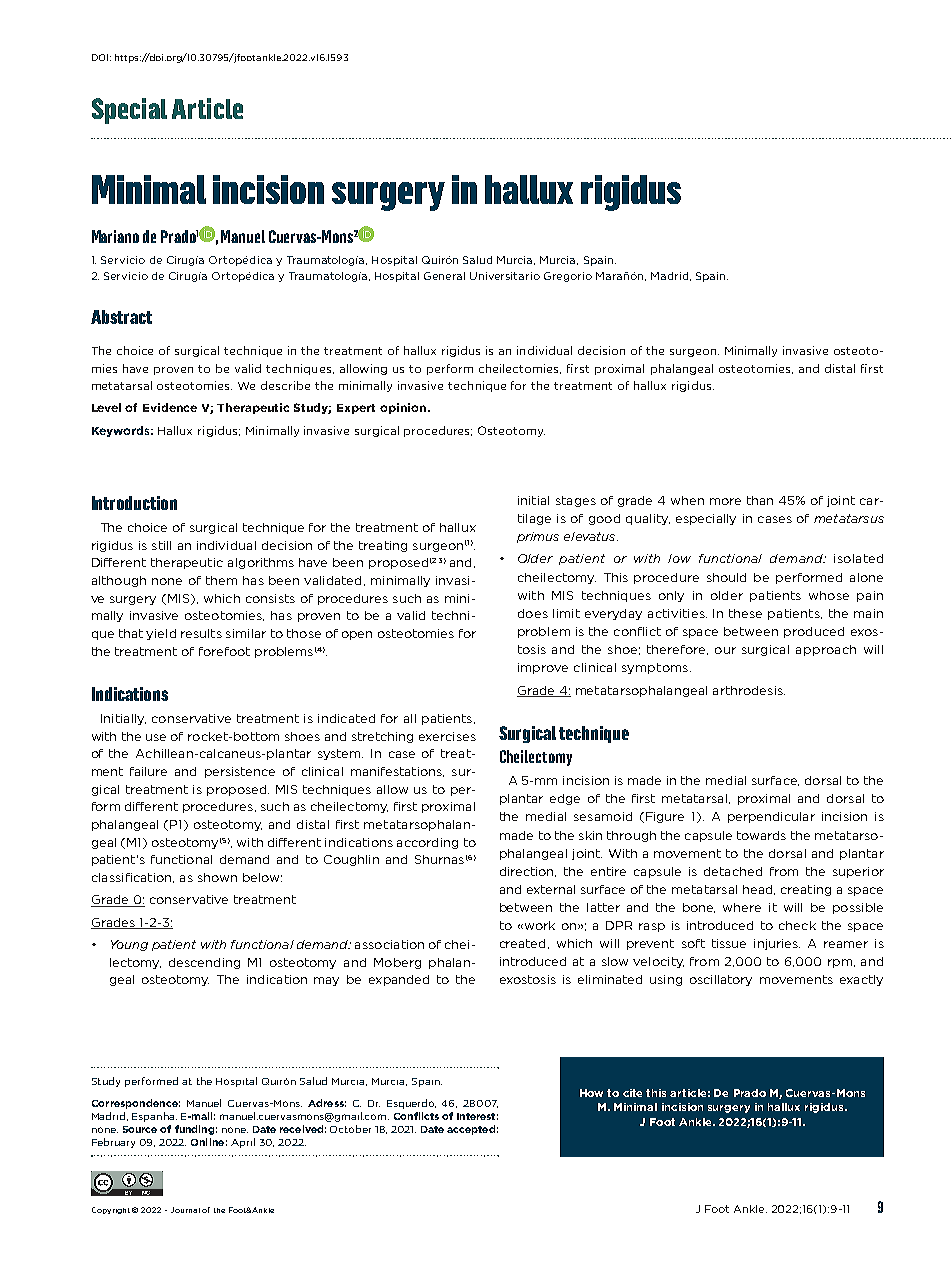 Image resolution: width=952 pixels, height=1270 pixels. I want to click on primus, so click(538, 537).
